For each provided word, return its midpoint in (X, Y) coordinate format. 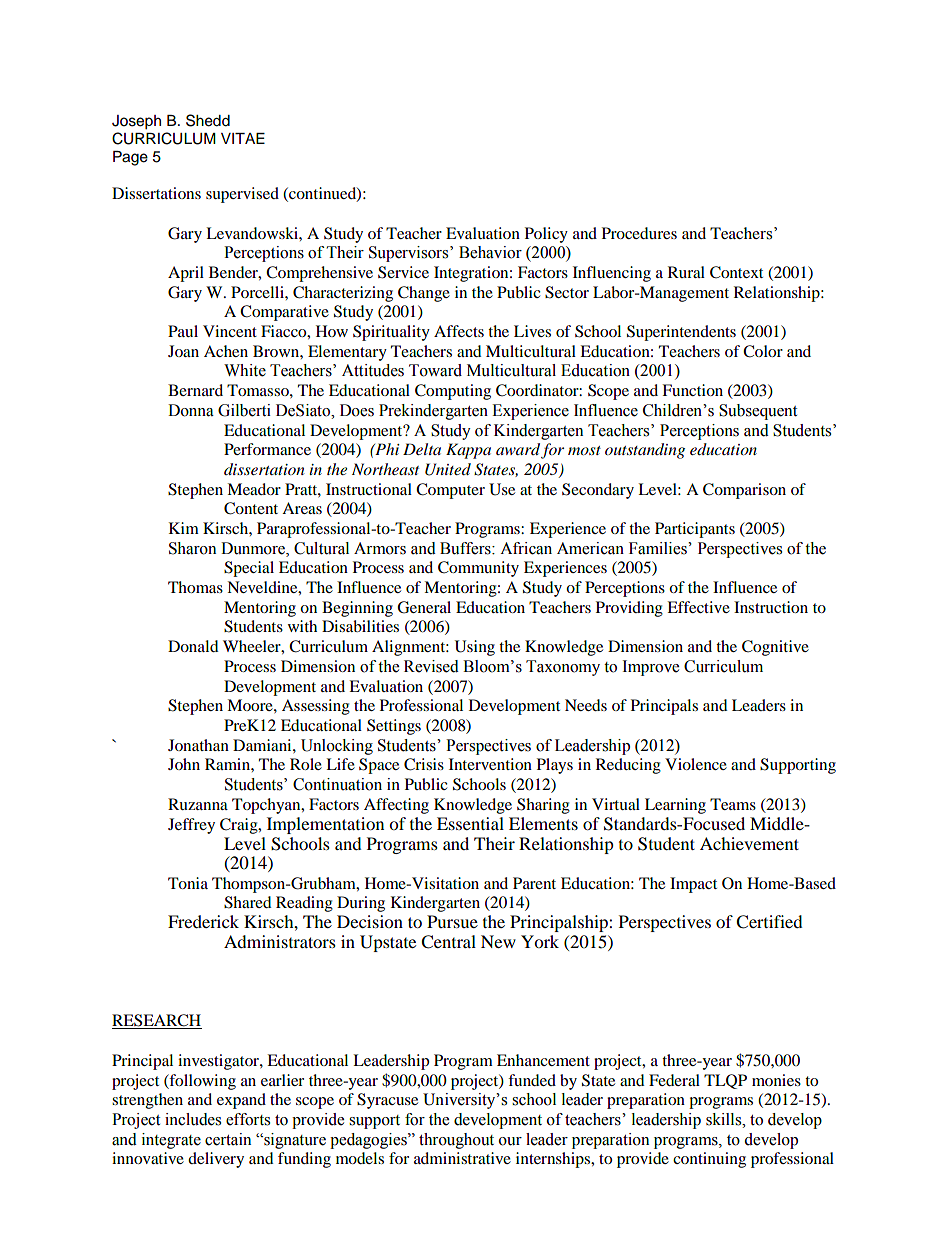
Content (251, 508)
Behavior (490, 252)
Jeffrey (191, 826)
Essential (470, 823)
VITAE (243, 138)
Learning (675, 806)
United (448, 469)
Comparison (744, 491)
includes (193, 1119)
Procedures (639, 233)
